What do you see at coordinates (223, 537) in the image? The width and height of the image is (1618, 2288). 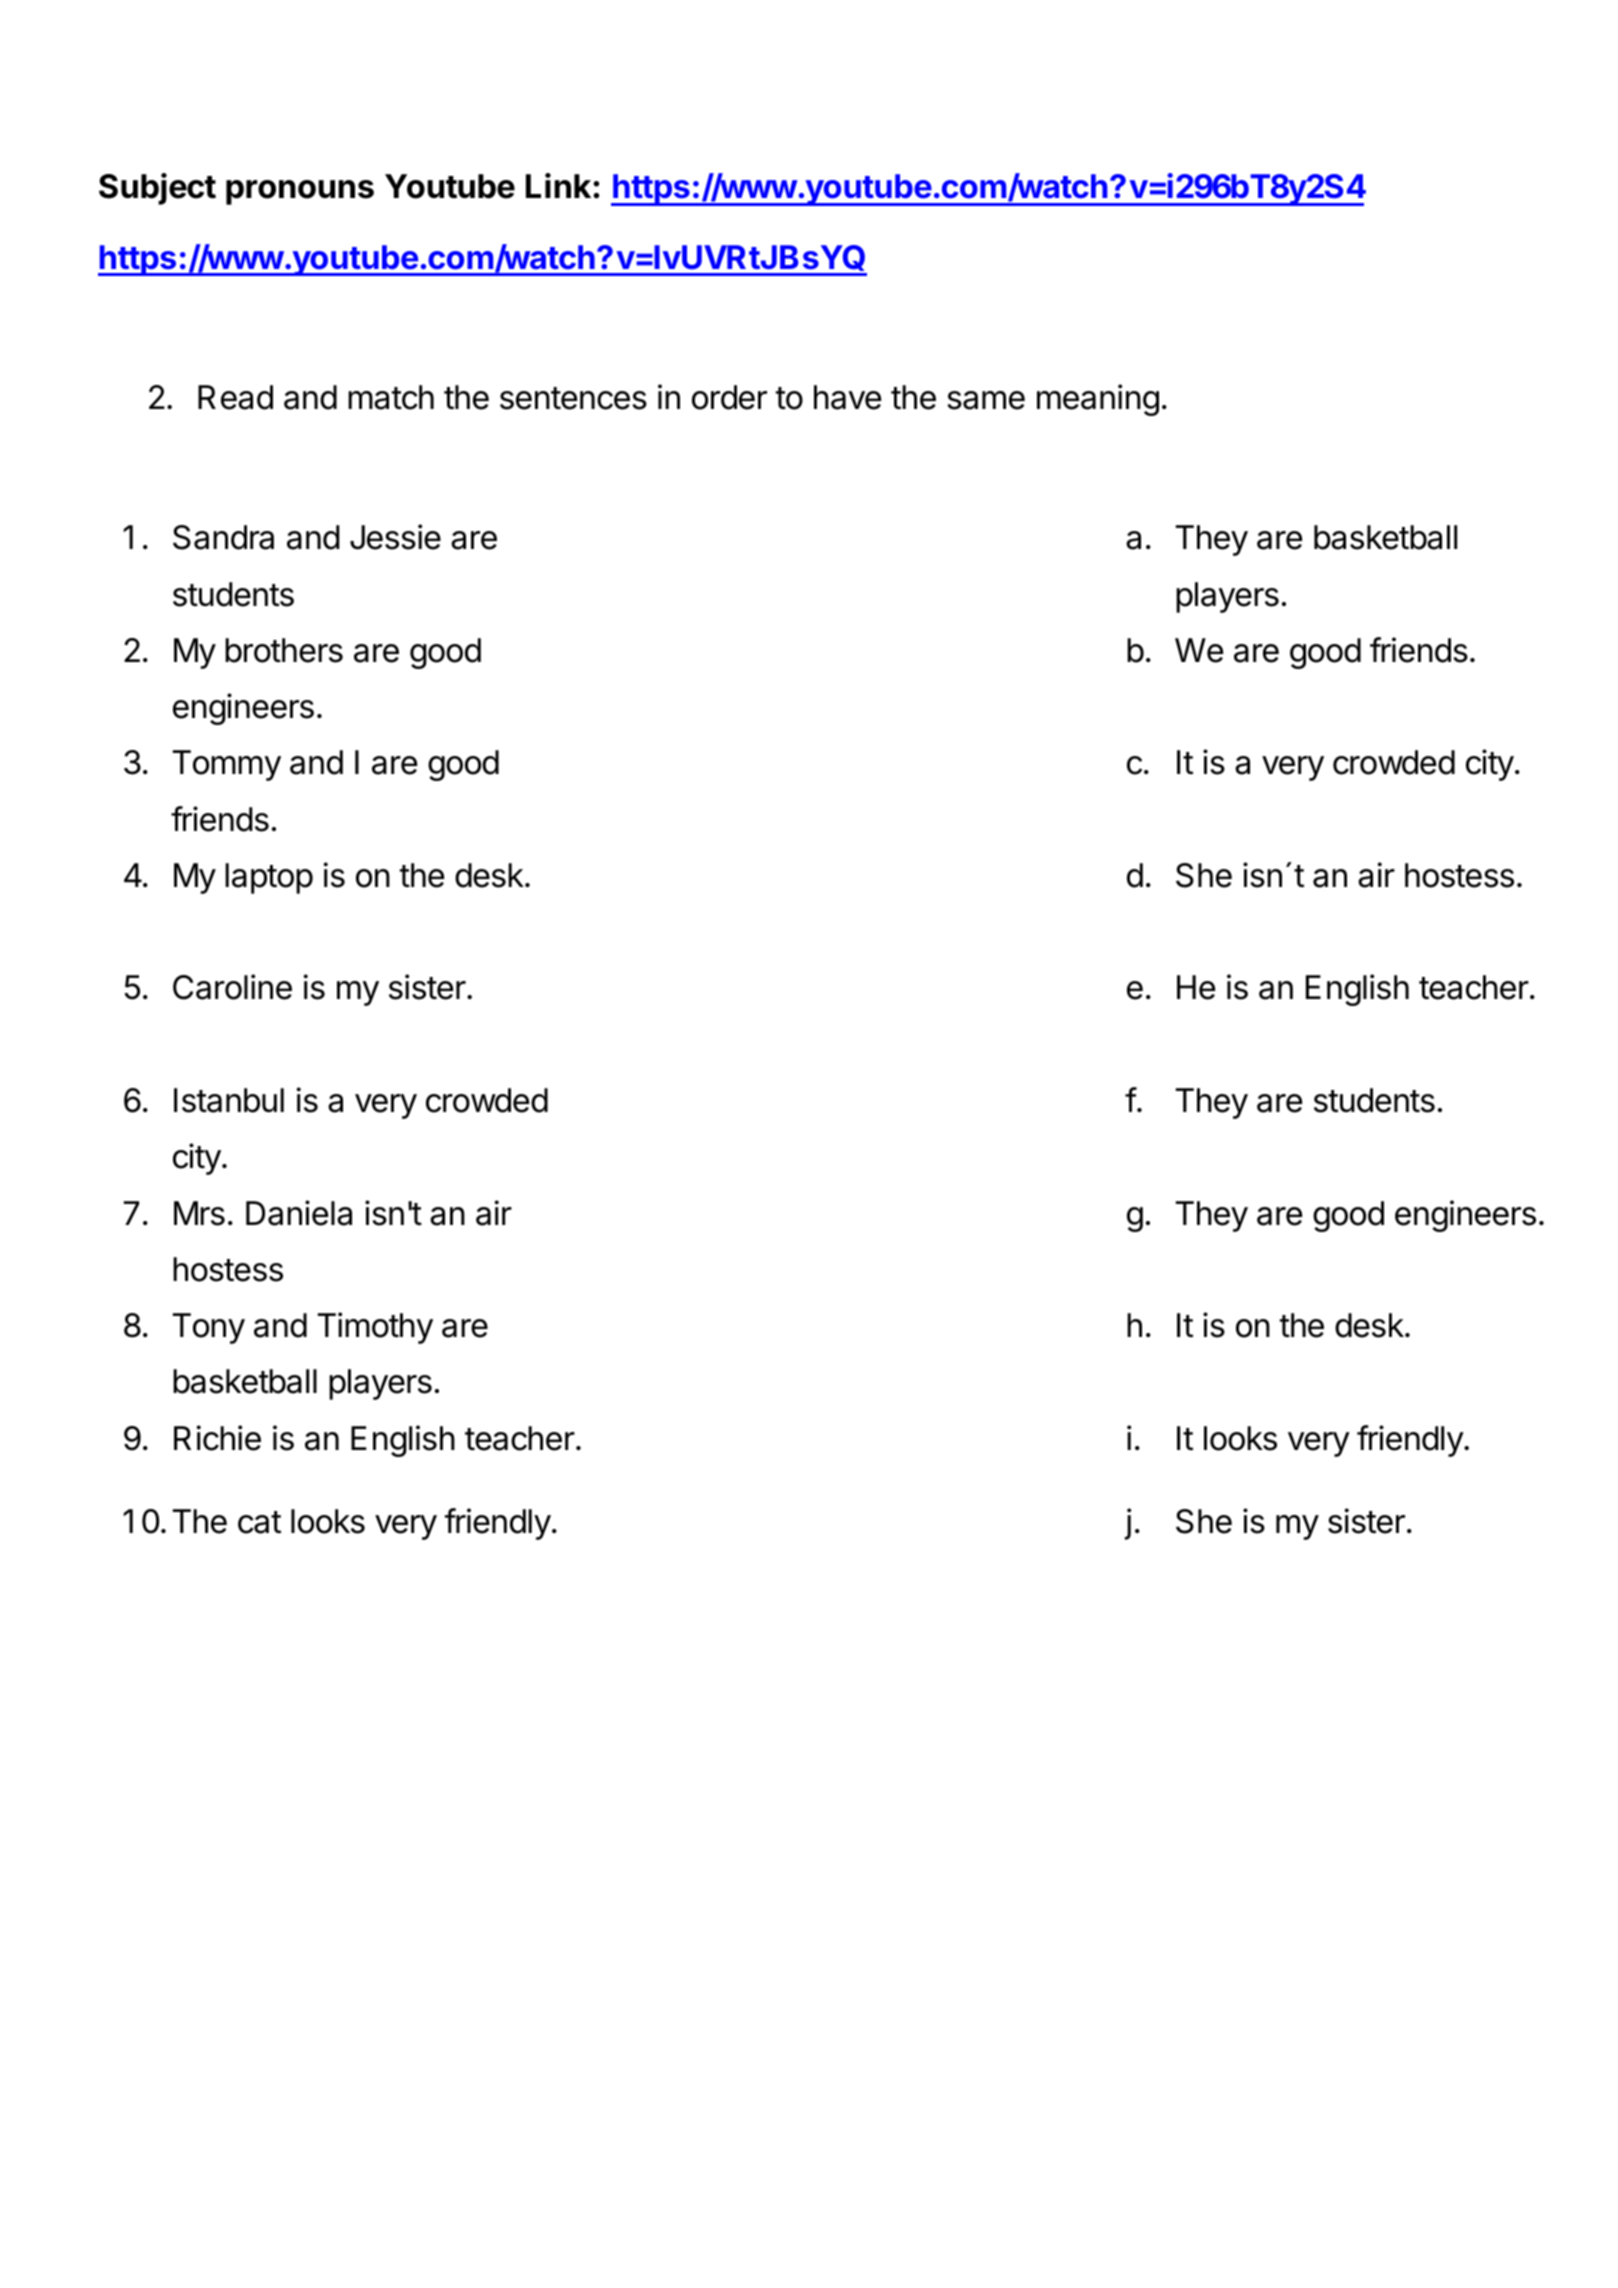 I see `Sandra` at bounding box center [223, 537].
